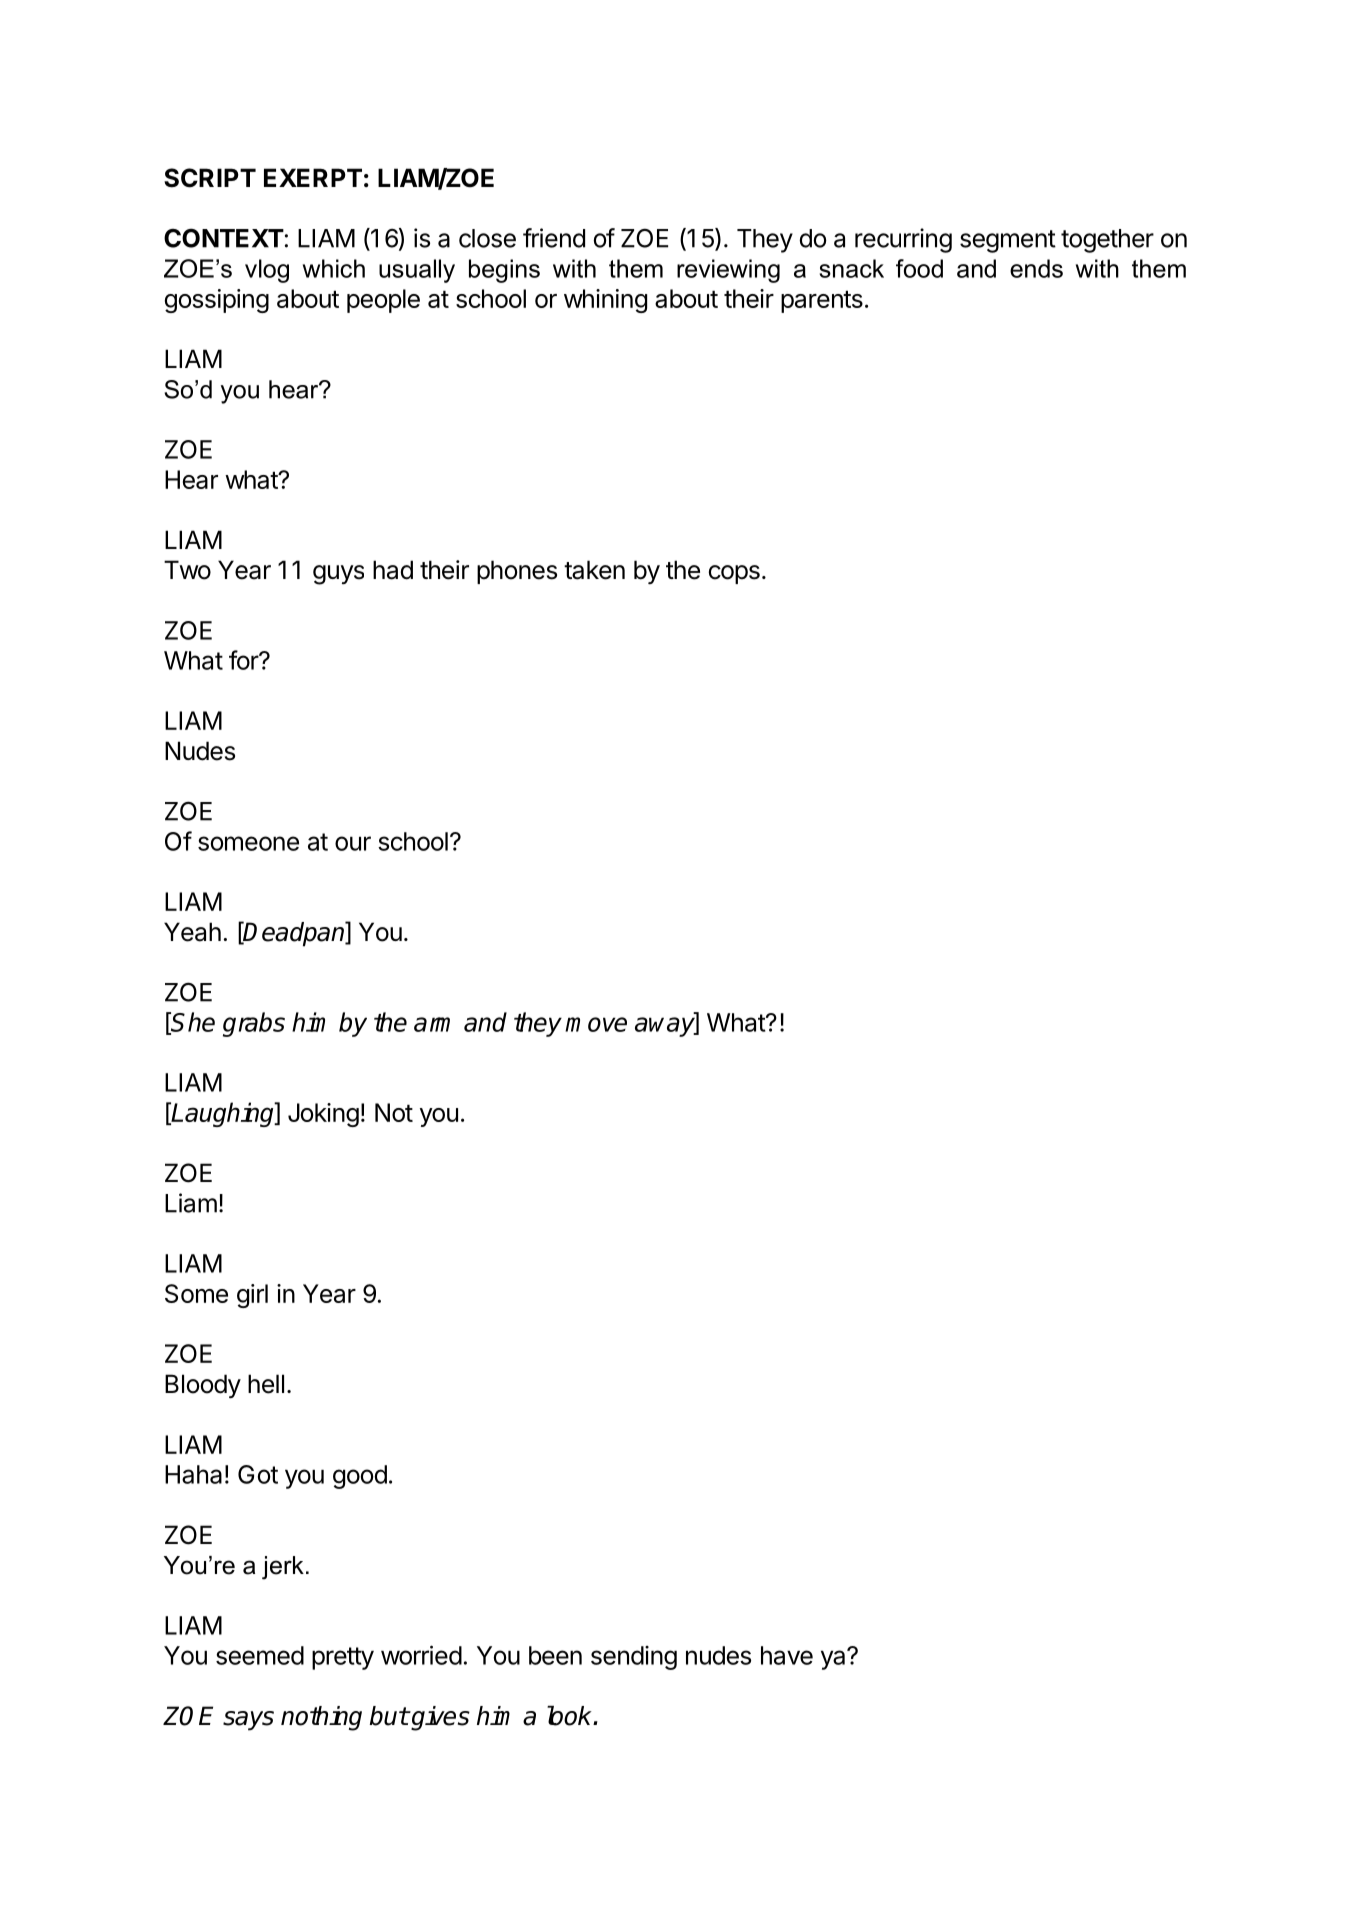 The image size is (1351, 1911). I want to click on taken, so click(594, 570).
